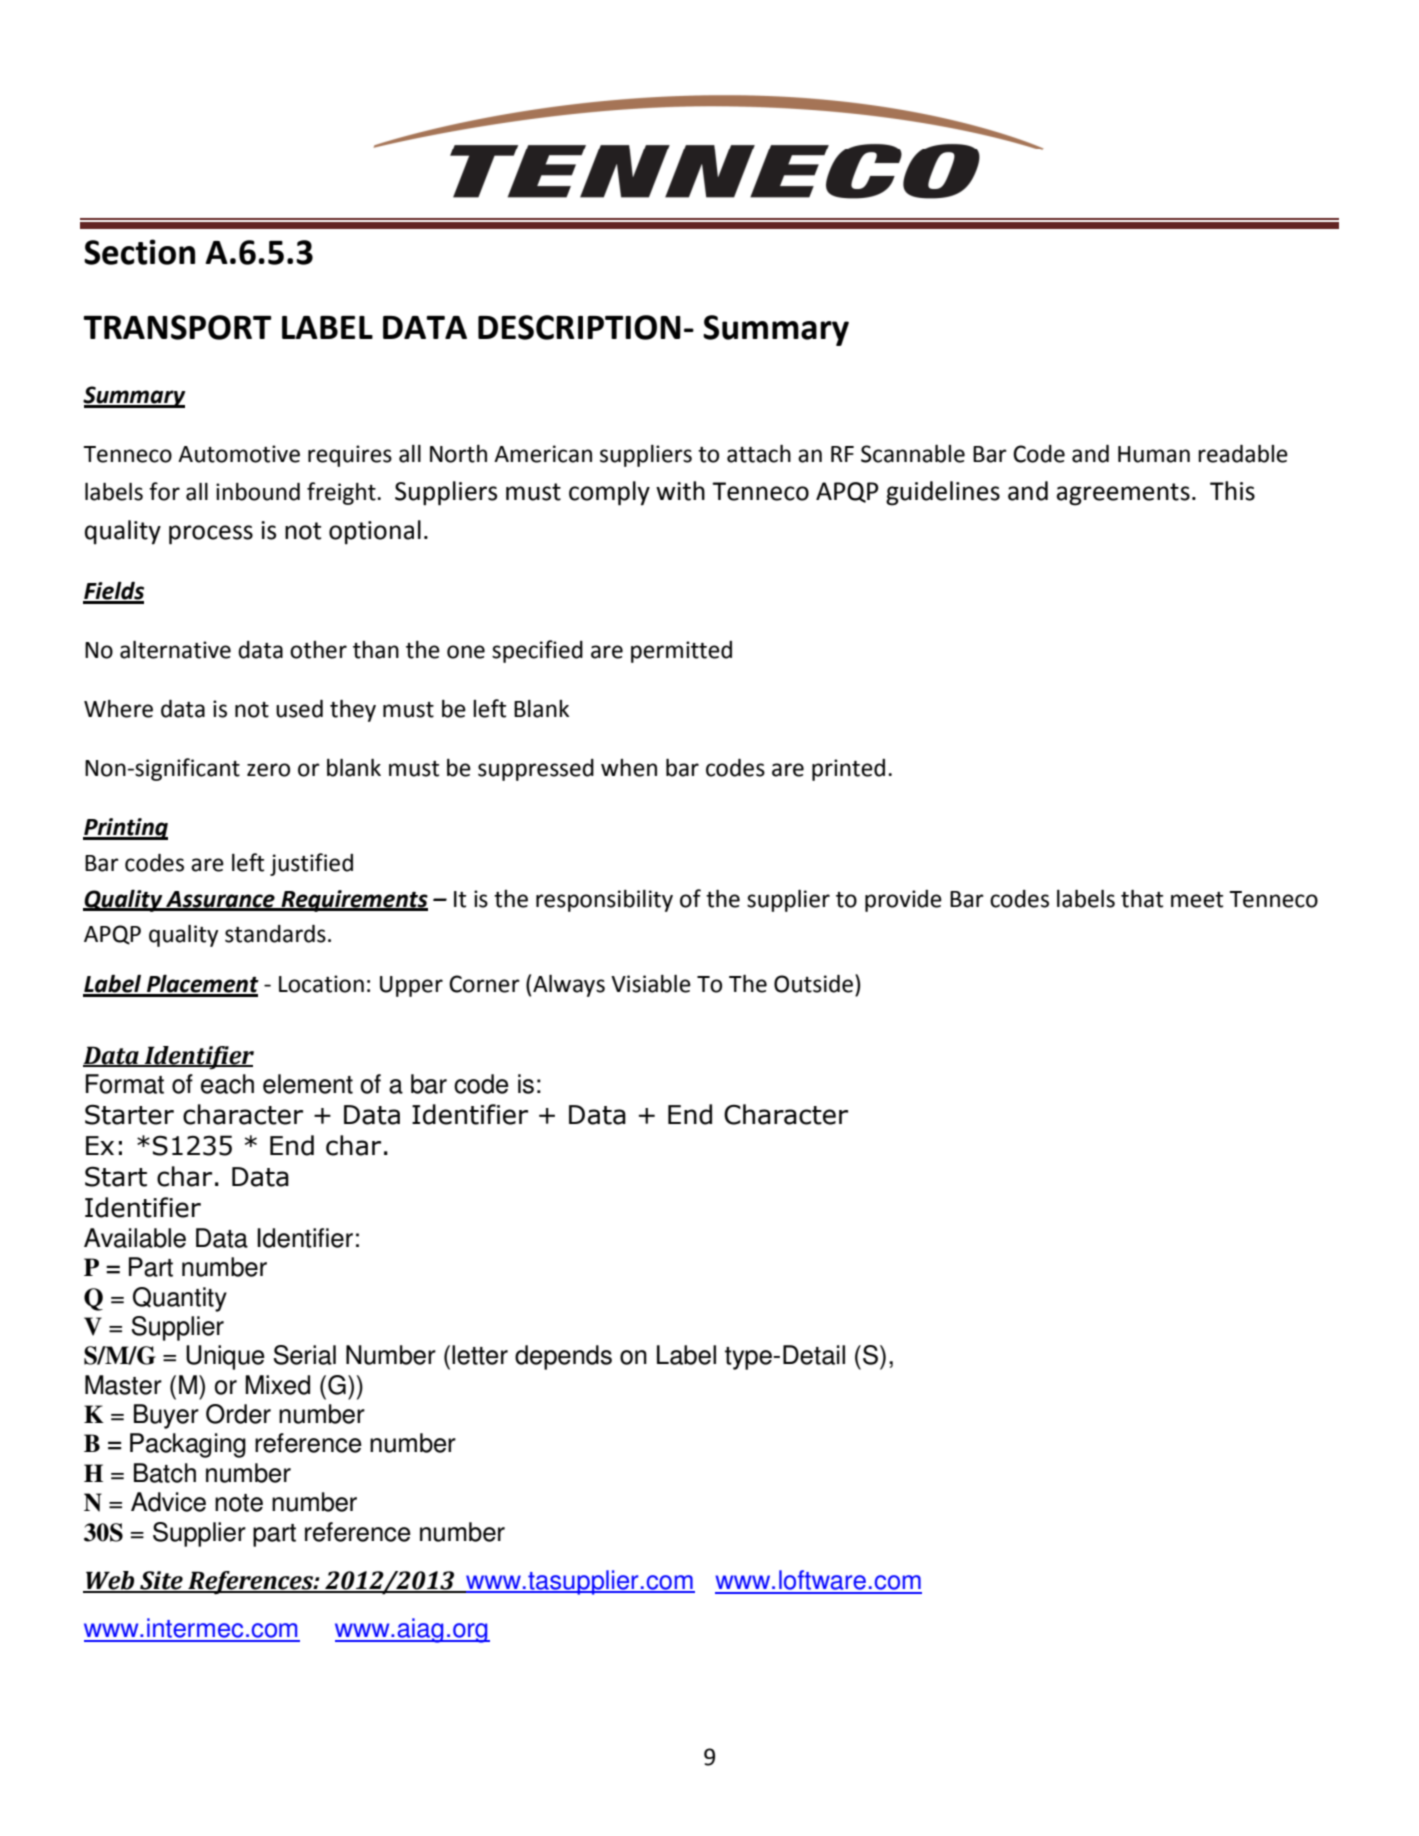  I want to click on depends, so click(563, 1357).
